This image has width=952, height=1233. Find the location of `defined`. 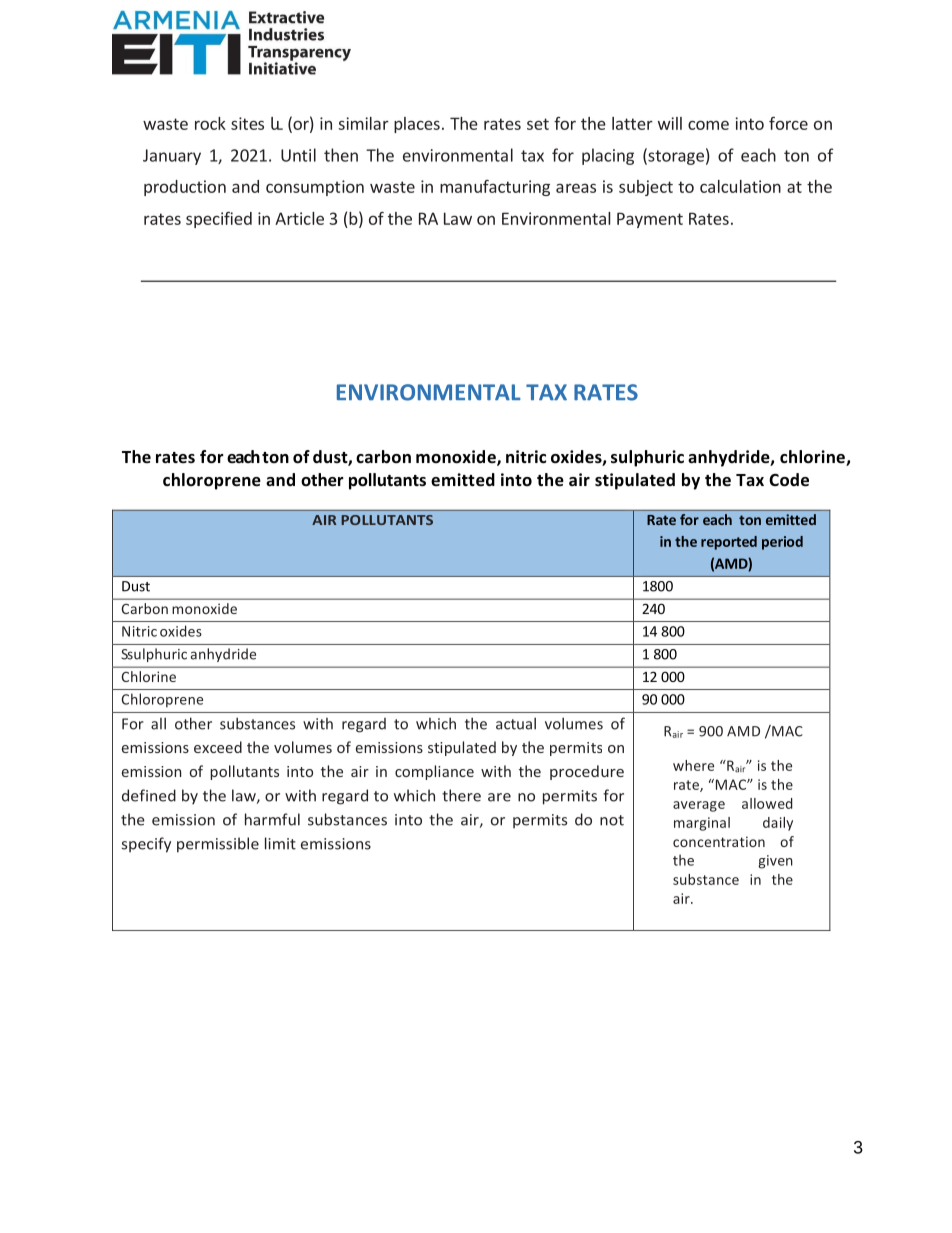

defined is located at coordinates (149, 795).
